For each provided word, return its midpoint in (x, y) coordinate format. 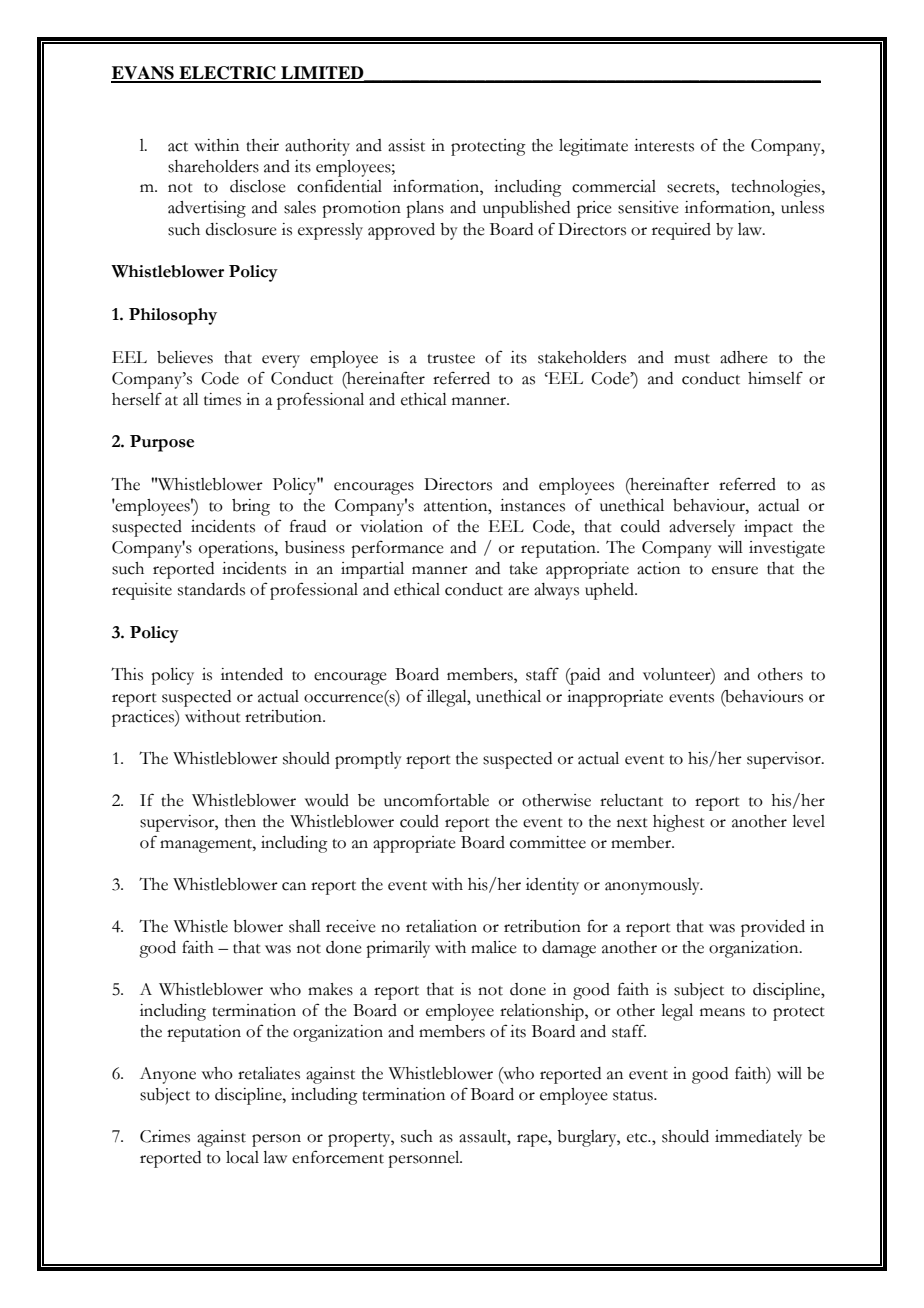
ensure (735, 570)
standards (211, 589)
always (556, 591)
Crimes (165, 1136)
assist (406, 145)
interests (664, 145)
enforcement (338, 1157)
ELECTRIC (227, 74)
